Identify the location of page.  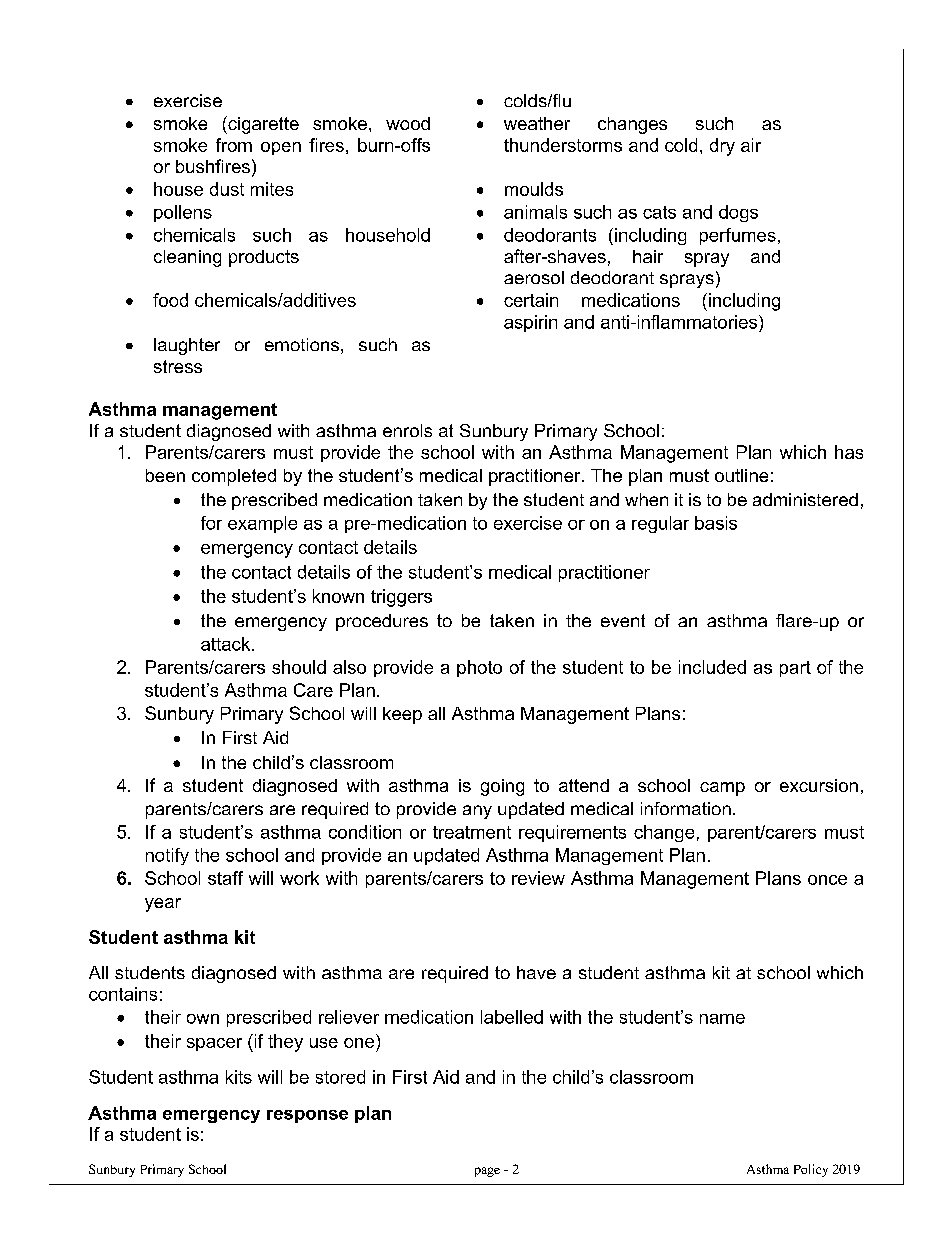
(487, 1172).
